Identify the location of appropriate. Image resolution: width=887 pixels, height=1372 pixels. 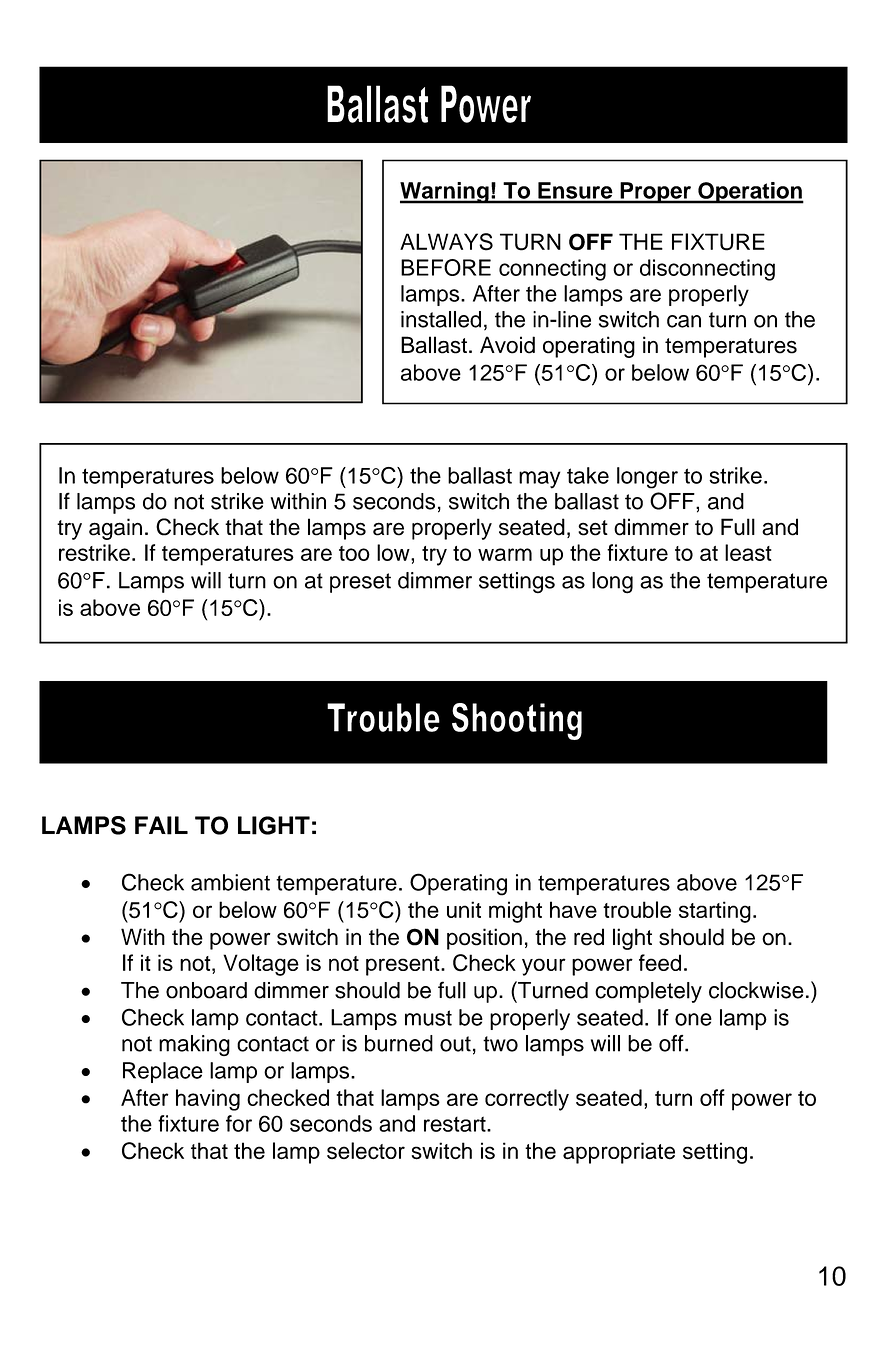
(619, 1153).
